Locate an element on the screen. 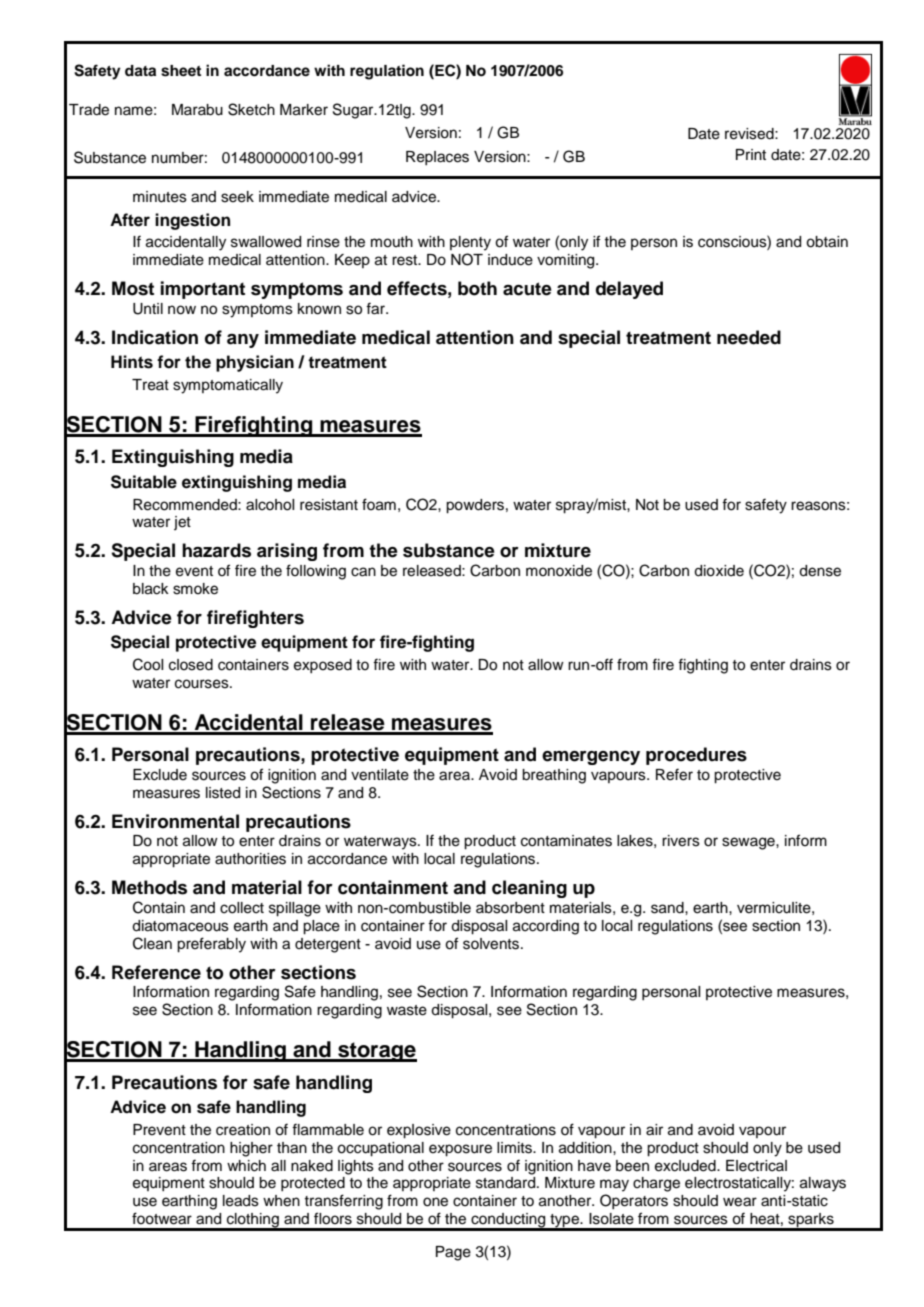  leads is located at coordinates (241, 1201).
